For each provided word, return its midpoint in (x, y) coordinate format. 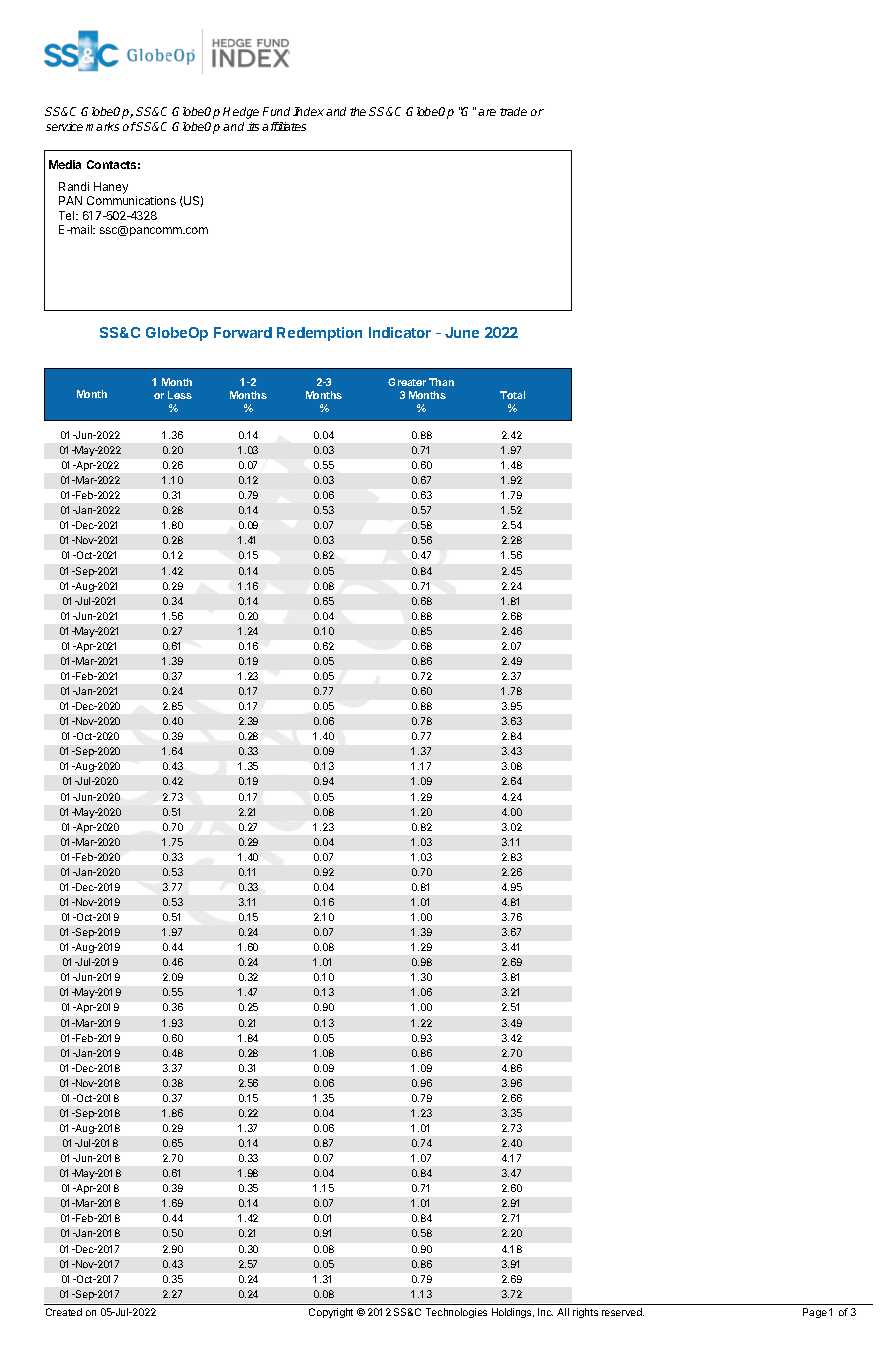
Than (441, 382)
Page (815, 1313)
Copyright (331, 1313)
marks (102, 126)
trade (513, 111)
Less (180, 395)
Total (512, 395)
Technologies (456, 1313)
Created (64, 1312)
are (487, 112)
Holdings (513, 1313)
